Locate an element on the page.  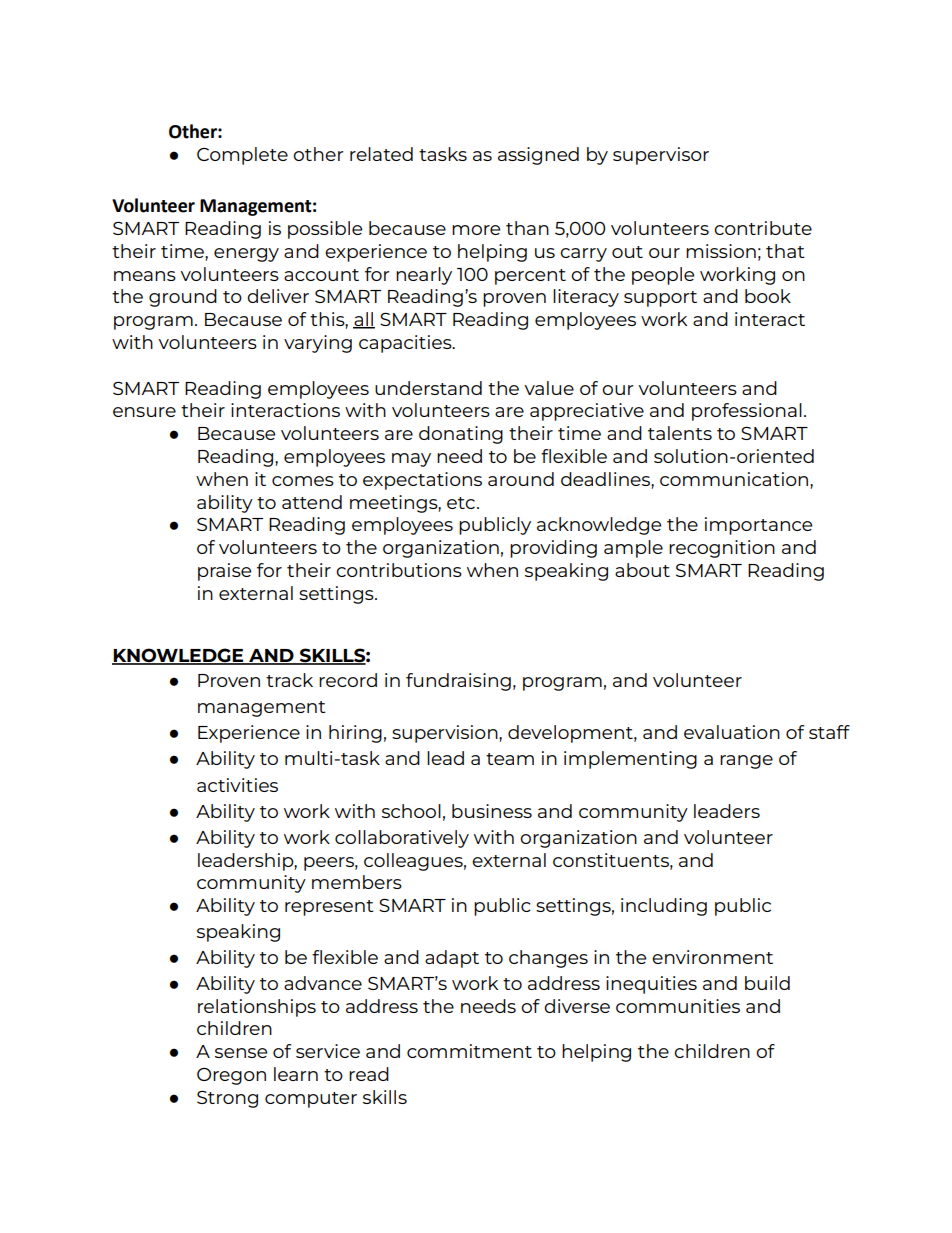
varying is located at coordinates (318, 344).
